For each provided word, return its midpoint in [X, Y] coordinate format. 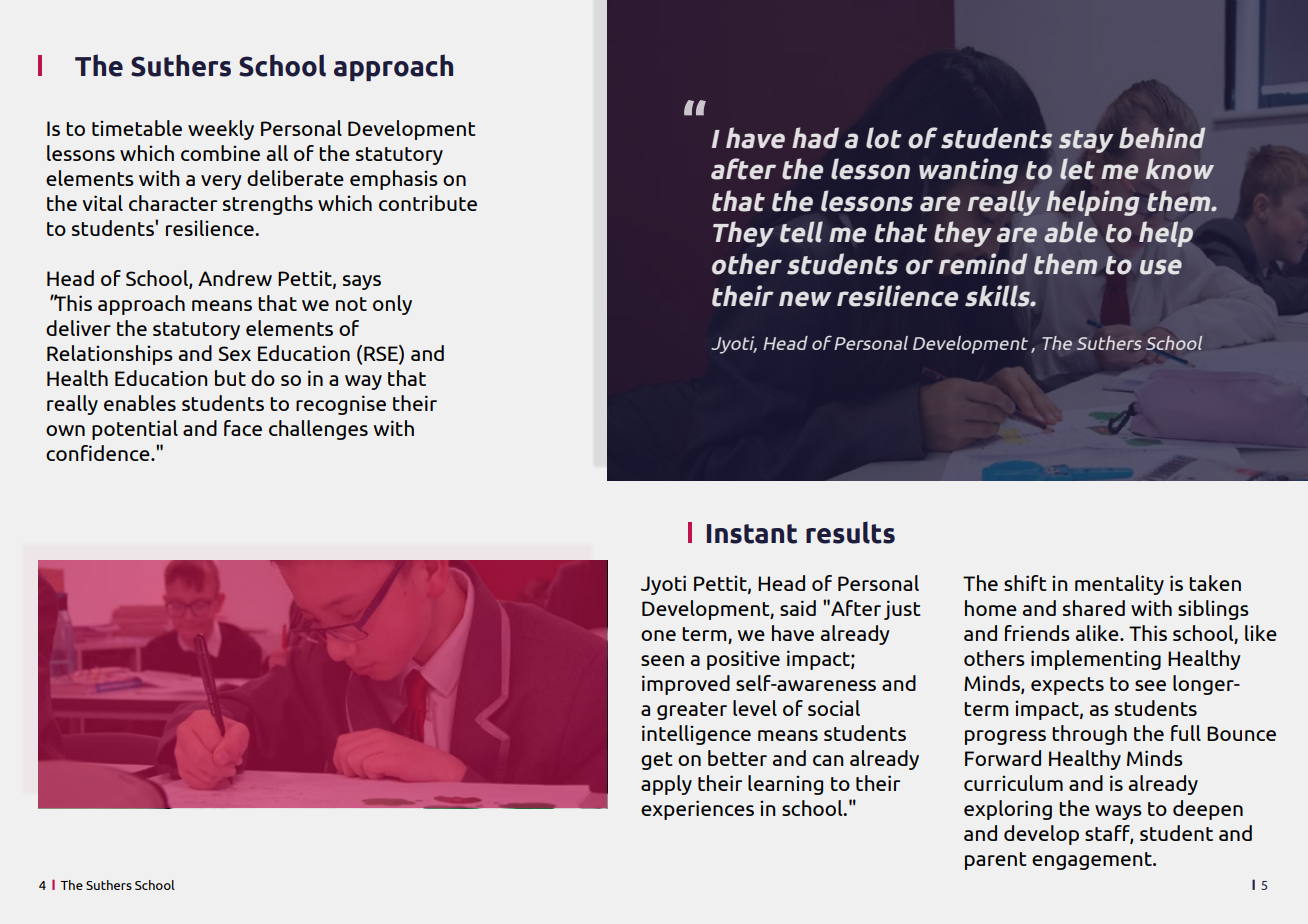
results [850, 532]
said [798, 608]
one [658, 635]
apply [666, 785]
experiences [697, 810]
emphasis [394, 180]
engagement [1093, 861]
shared [1094, 608]
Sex [234, 353]
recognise [341, 405]
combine [220, 153]
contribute [428, 203]
